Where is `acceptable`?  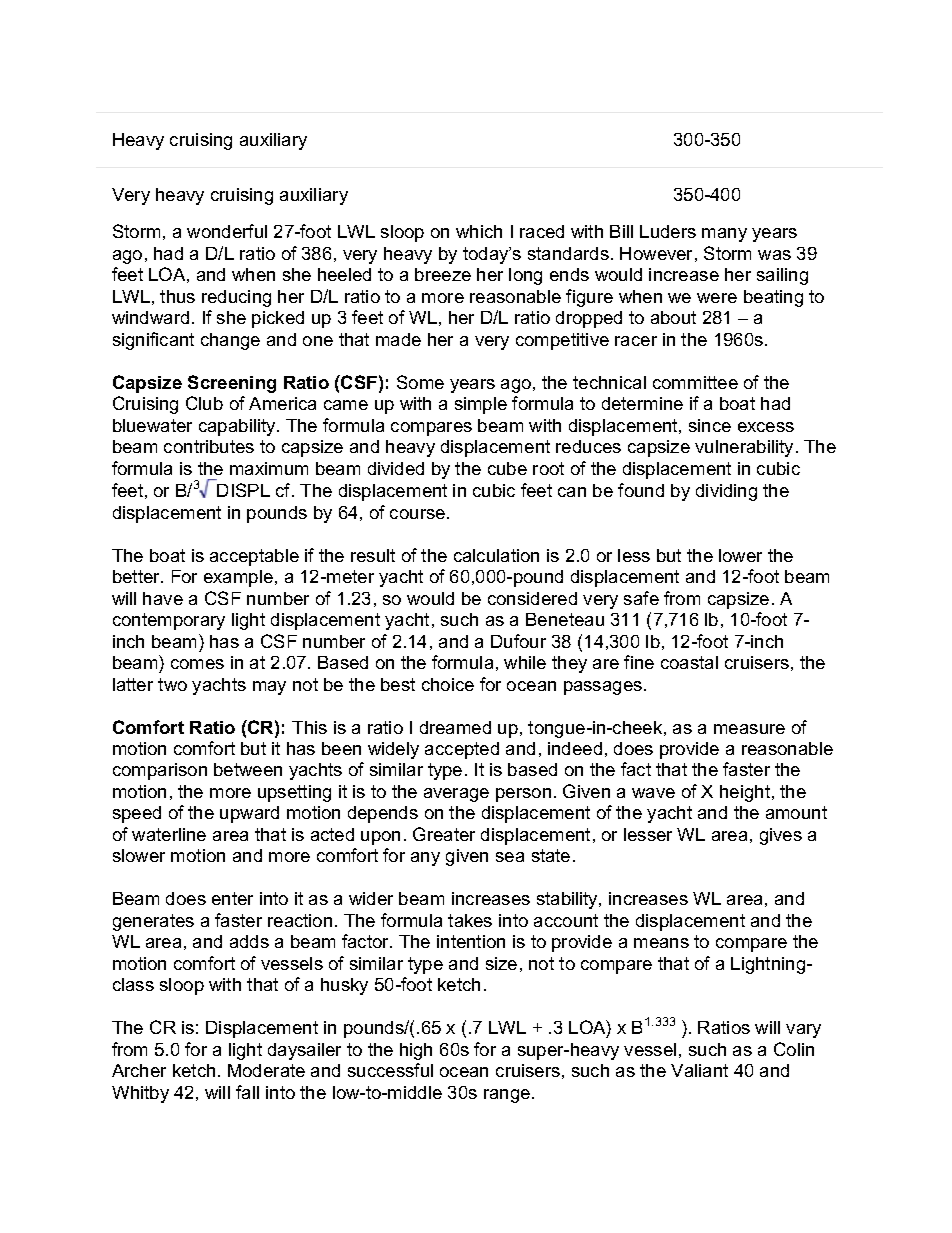 acceptable is located at coordinates (254, 557).
